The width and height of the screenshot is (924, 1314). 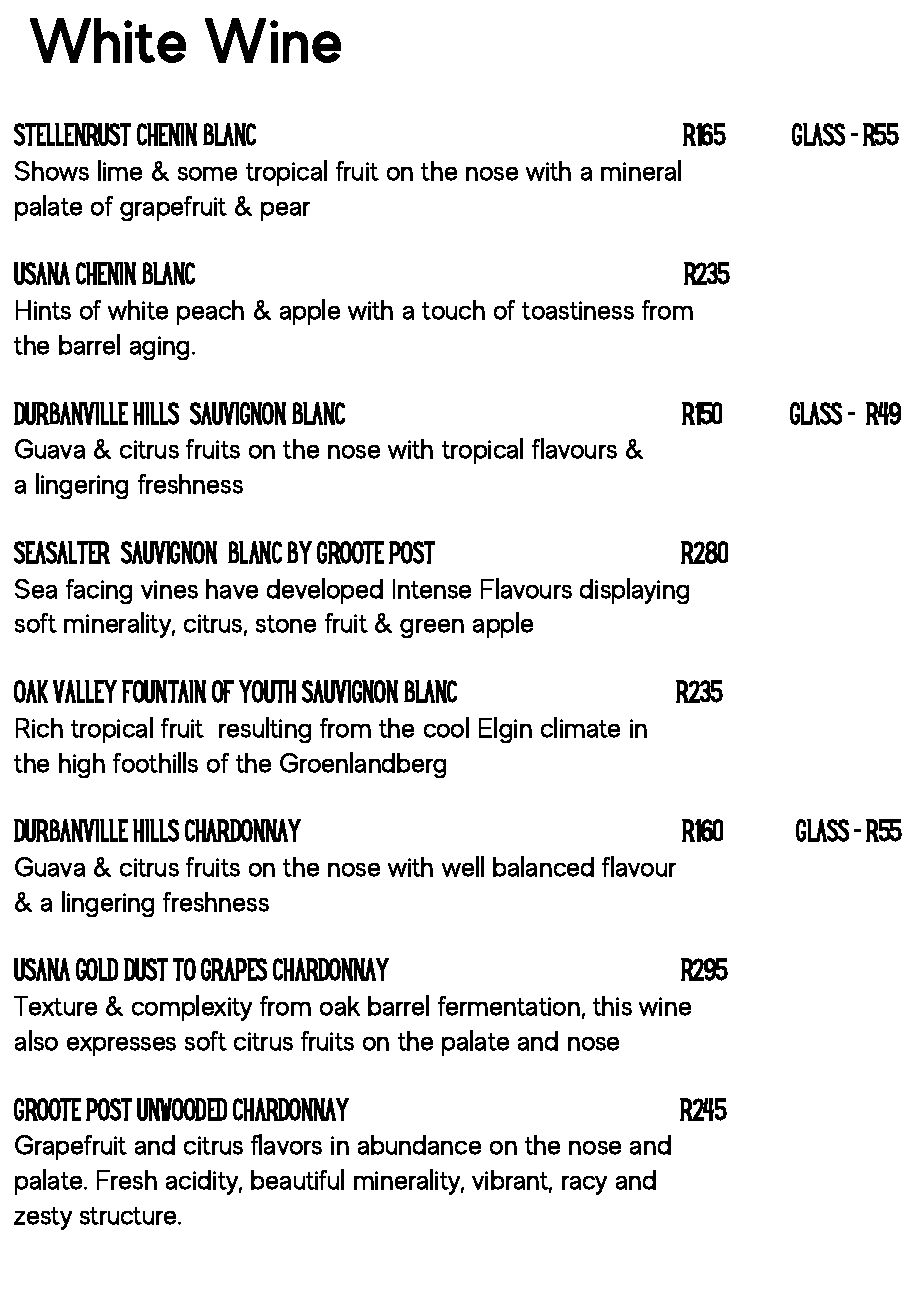 I want to click on displaying, so click(x=634, y=591).
